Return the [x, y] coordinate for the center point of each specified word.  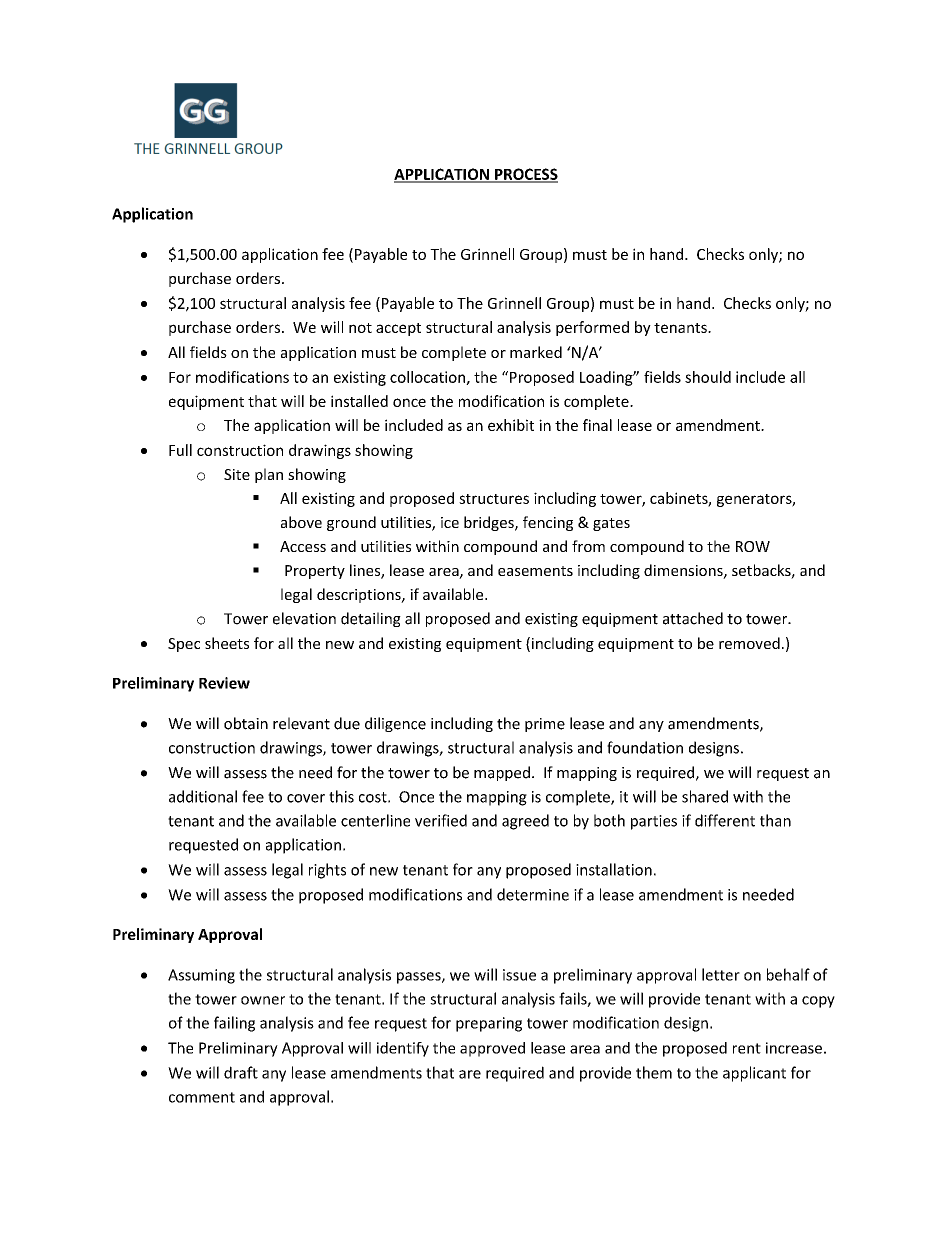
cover [306, 798]
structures [494, 499]
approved [492, 1049]
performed [592, 328]
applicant [754, 1074]
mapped [502, 773]
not [360, 328]
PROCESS [525, 175]
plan [269, 475]
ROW [753, 546]
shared [705, 796]
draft [241, 1072]
